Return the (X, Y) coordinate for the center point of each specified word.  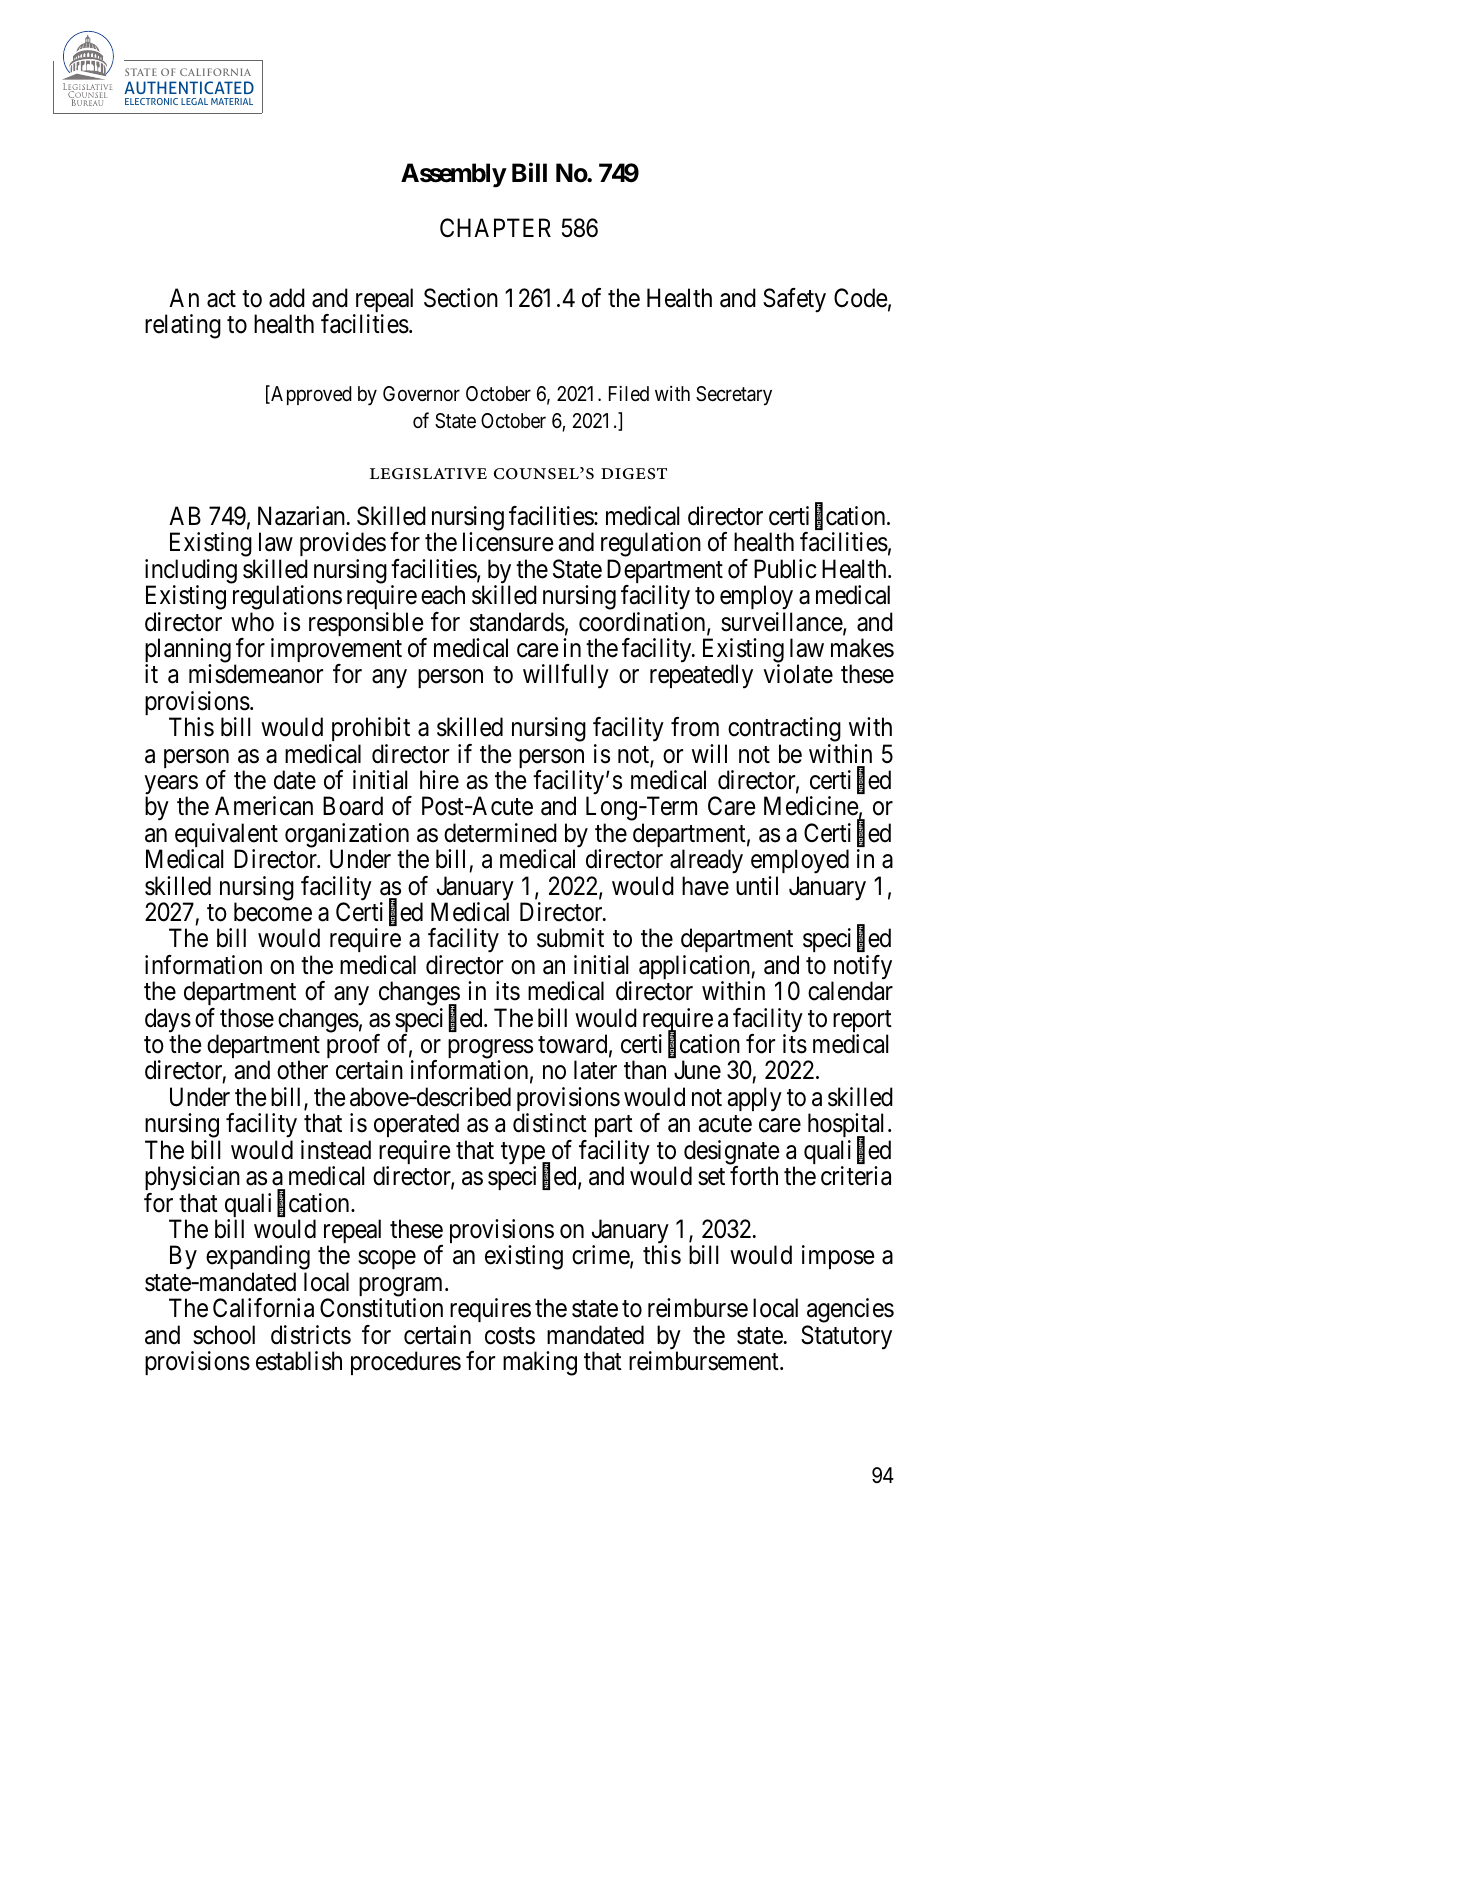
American (264, 806)
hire (439, 780)
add (287, 298)
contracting (784, 731)
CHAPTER (495, 228)
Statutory (846, 1337)
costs (510, 1336)
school (224, 1335)
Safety (794, 300)
